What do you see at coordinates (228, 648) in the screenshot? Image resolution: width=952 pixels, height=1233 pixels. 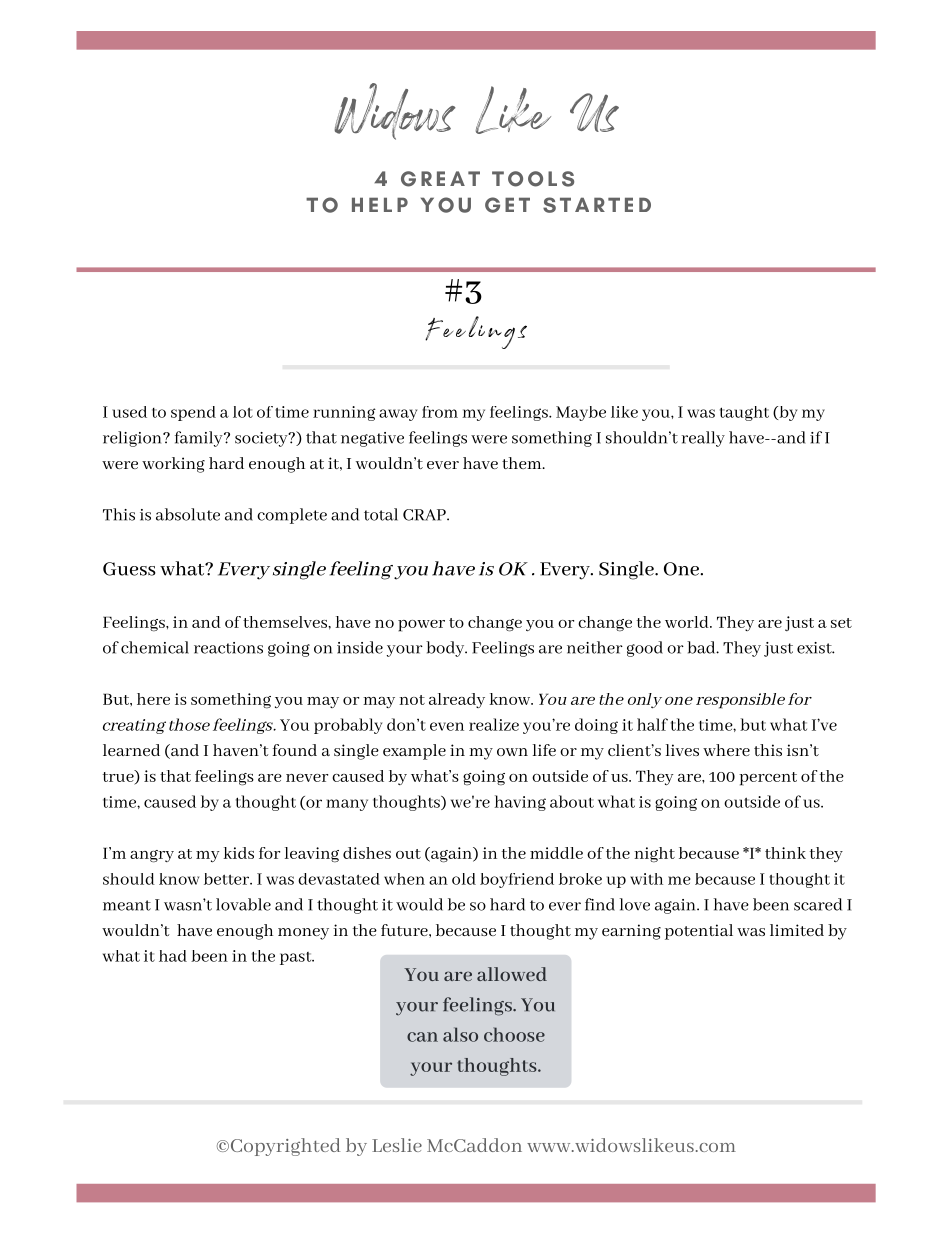 I see `reactions` at bounding box center [228, 648].
